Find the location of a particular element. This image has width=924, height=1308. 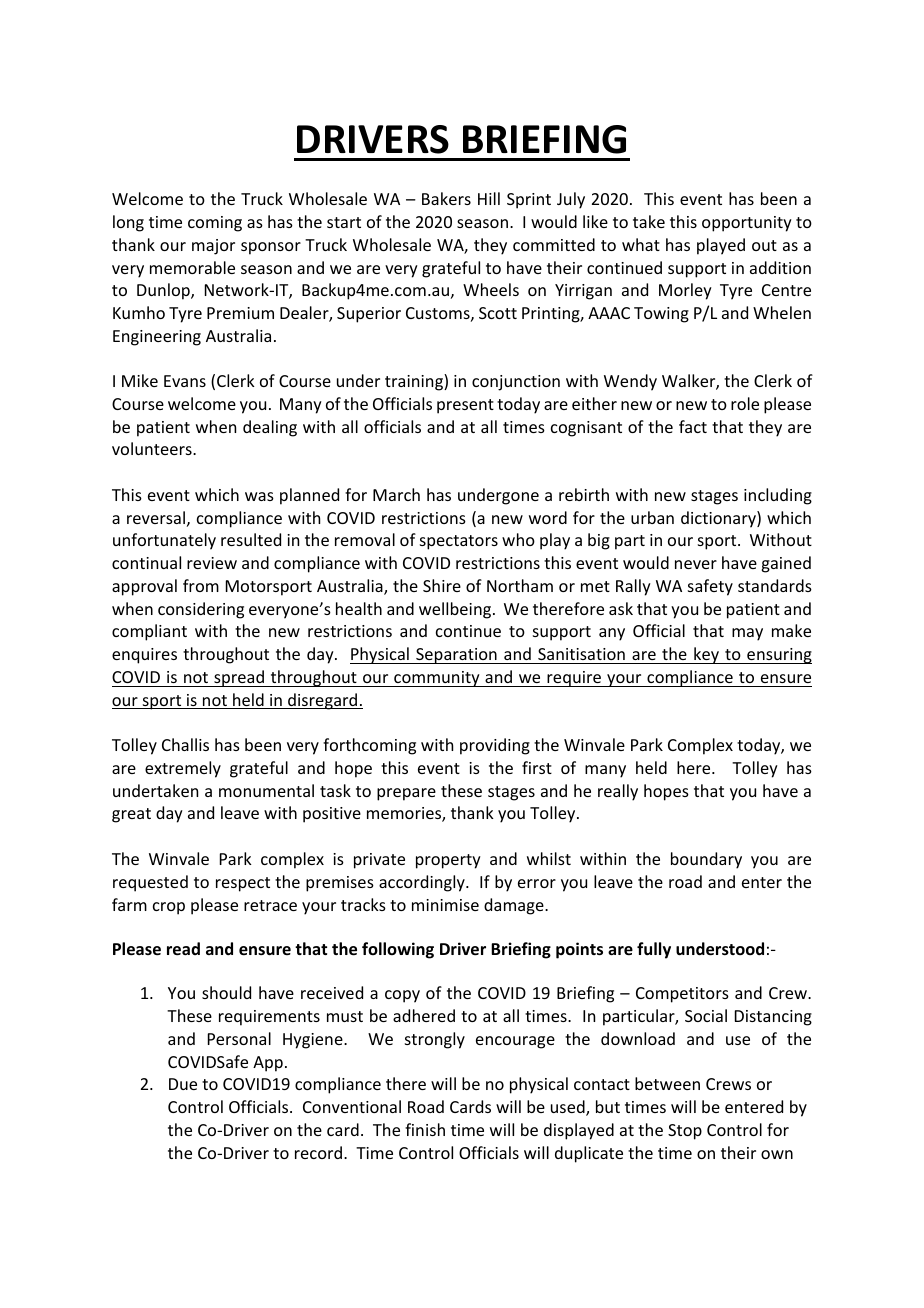

crop is located at coordinates (169, 908).
